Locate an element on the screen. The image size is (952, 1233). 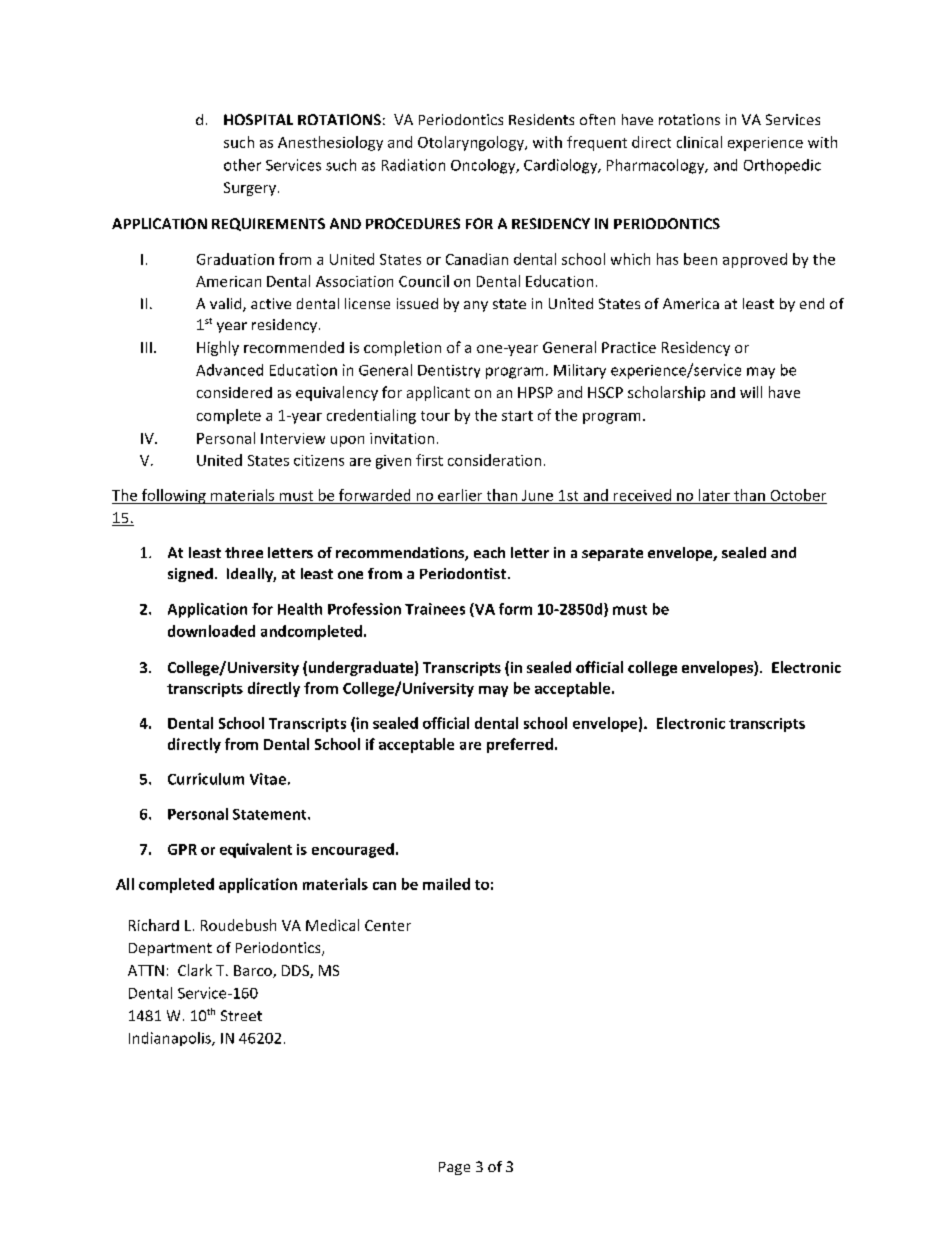
Curriculum is located at coordinates (206, 779).
